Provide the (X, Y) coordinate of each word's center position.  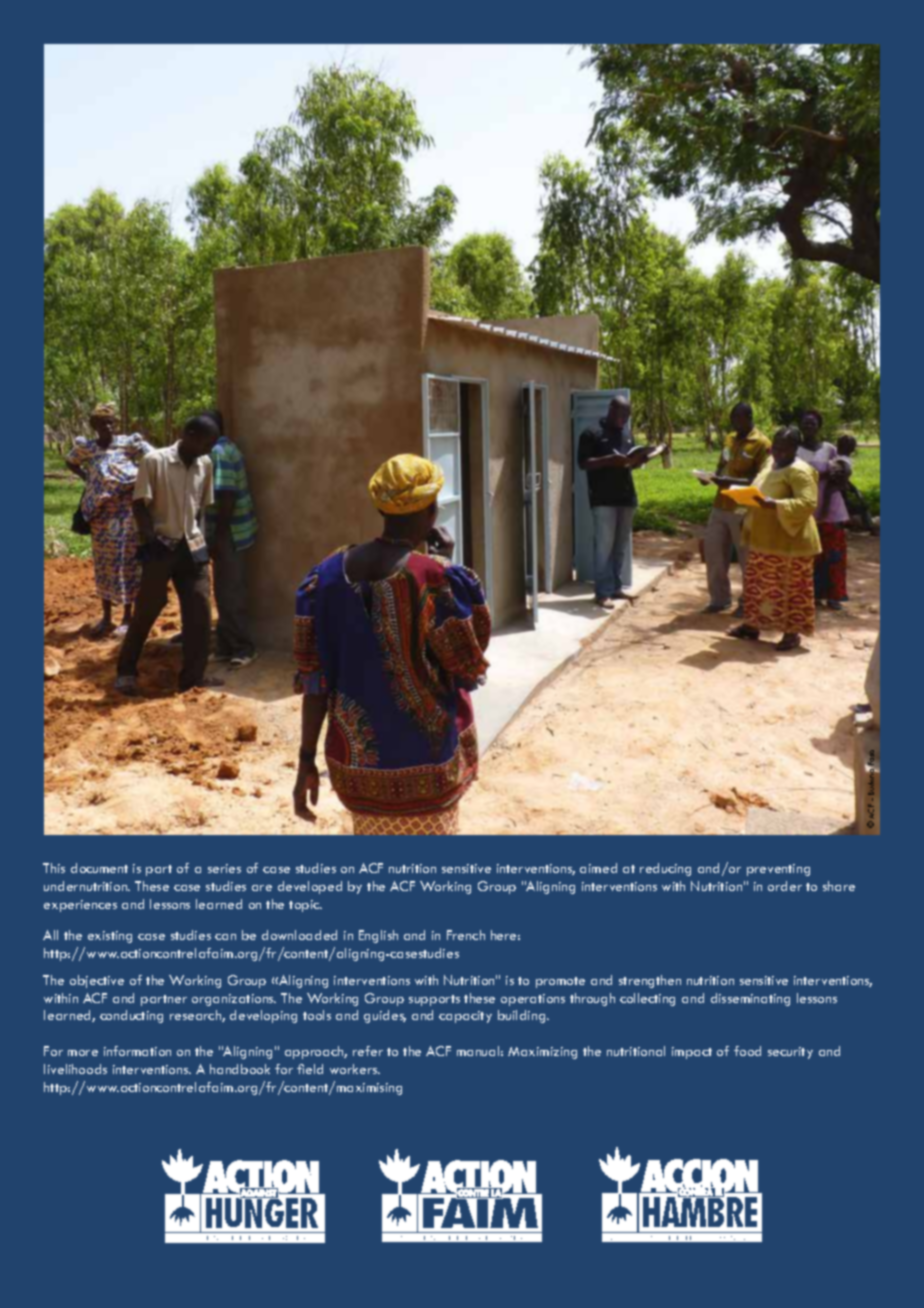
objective (97, 981)
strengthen (650, 981)
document (99, 868)
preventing (778, 870)
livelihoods (75, 1069)
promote (560, 982)
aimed (598, 868)
